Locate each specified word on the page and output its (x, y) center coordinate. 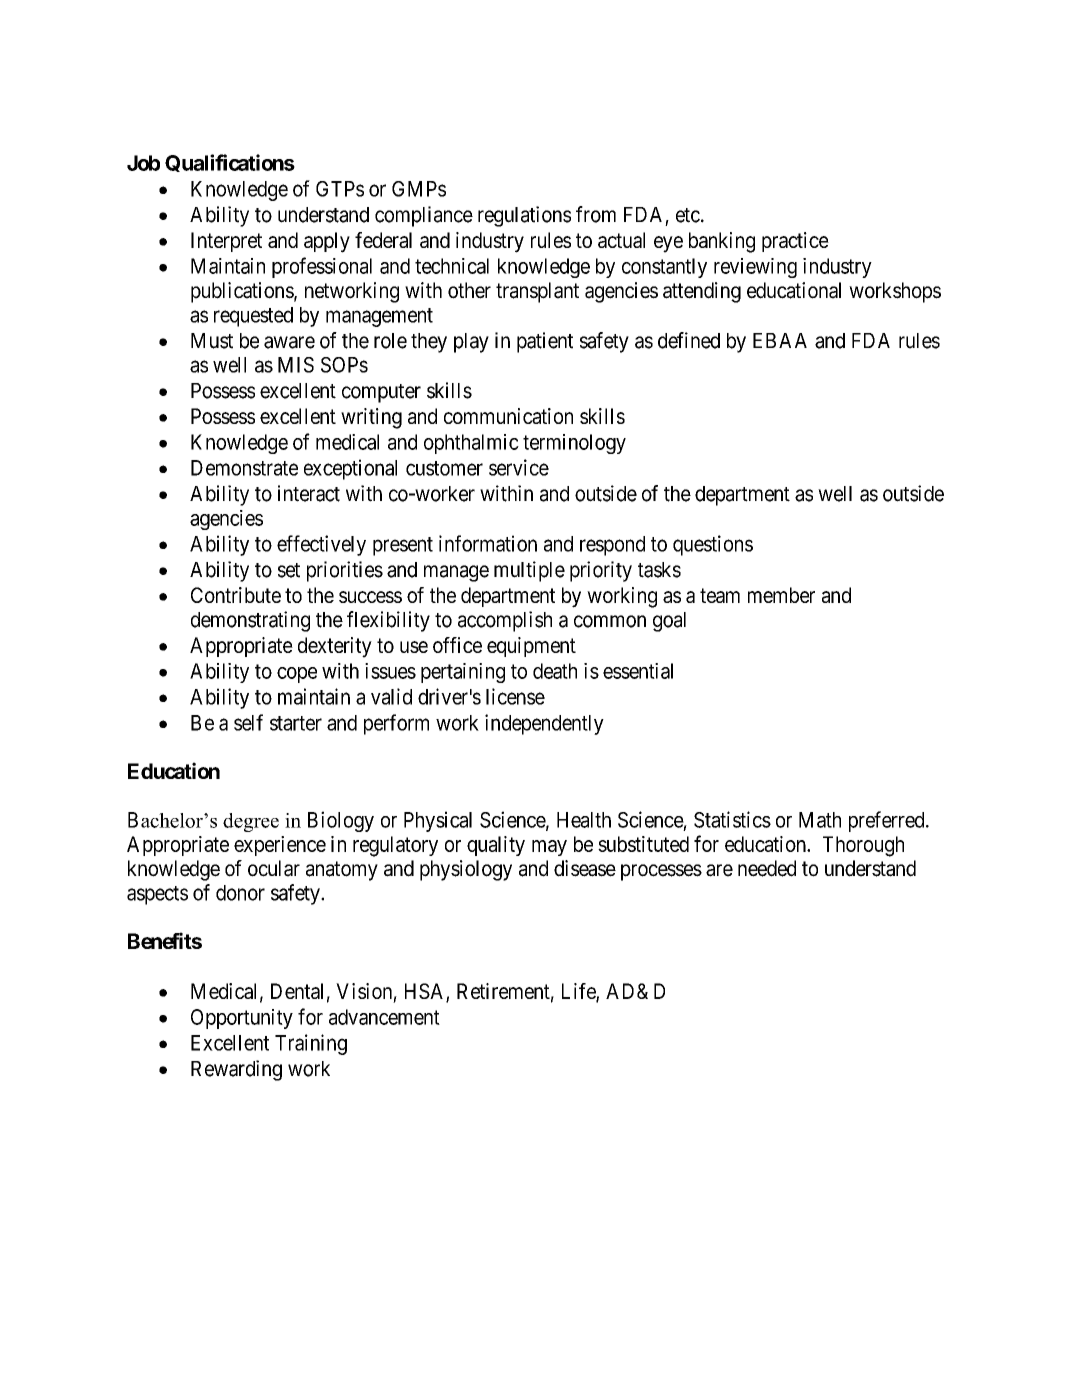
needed (767, 868)
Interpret (226, 242)
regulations (524, 216)
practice (795, 242)
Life (579, 992)
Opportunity (242, 1019)
